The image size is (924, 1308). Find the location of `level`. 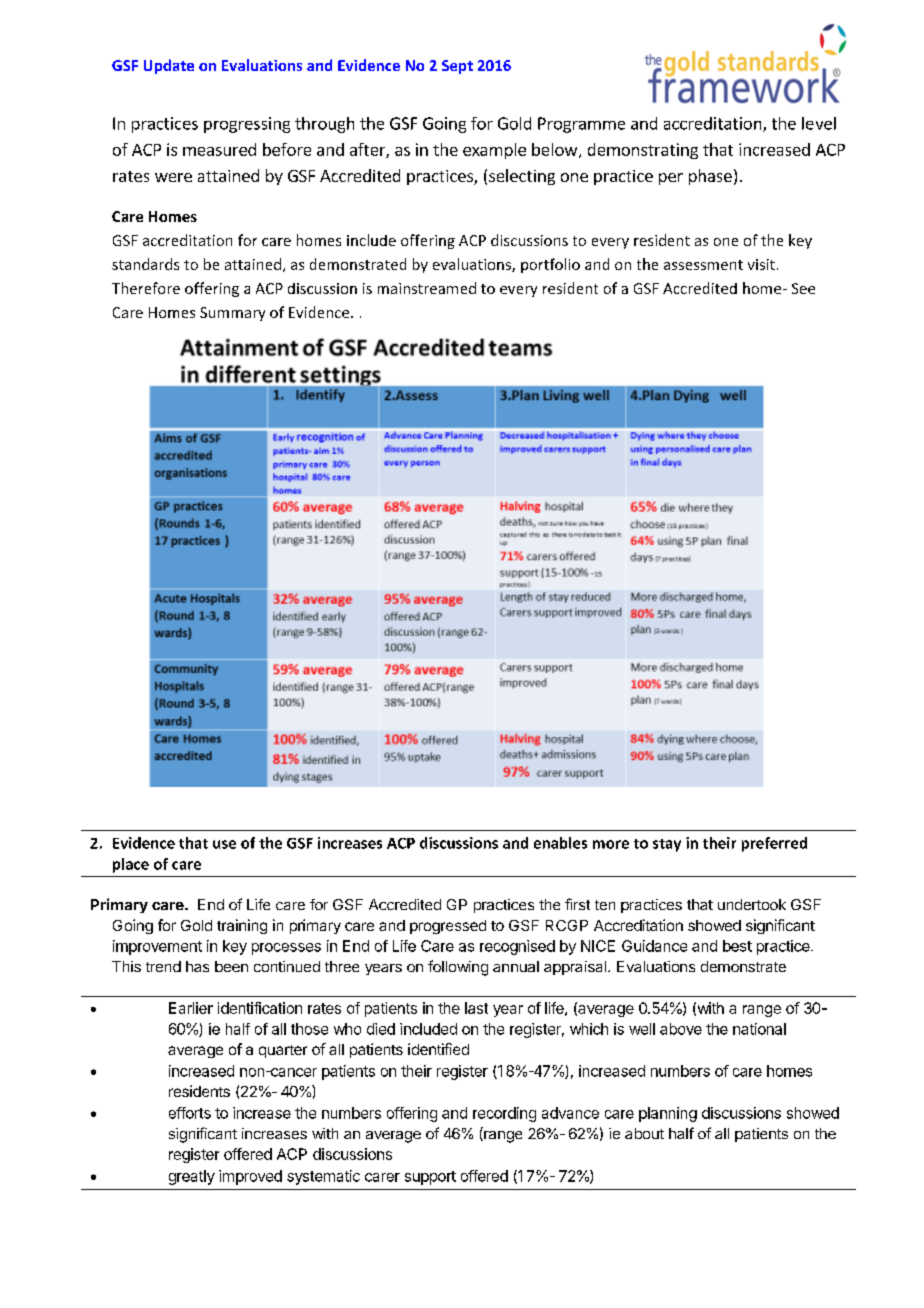

level is located at coordinates (819, 123).
